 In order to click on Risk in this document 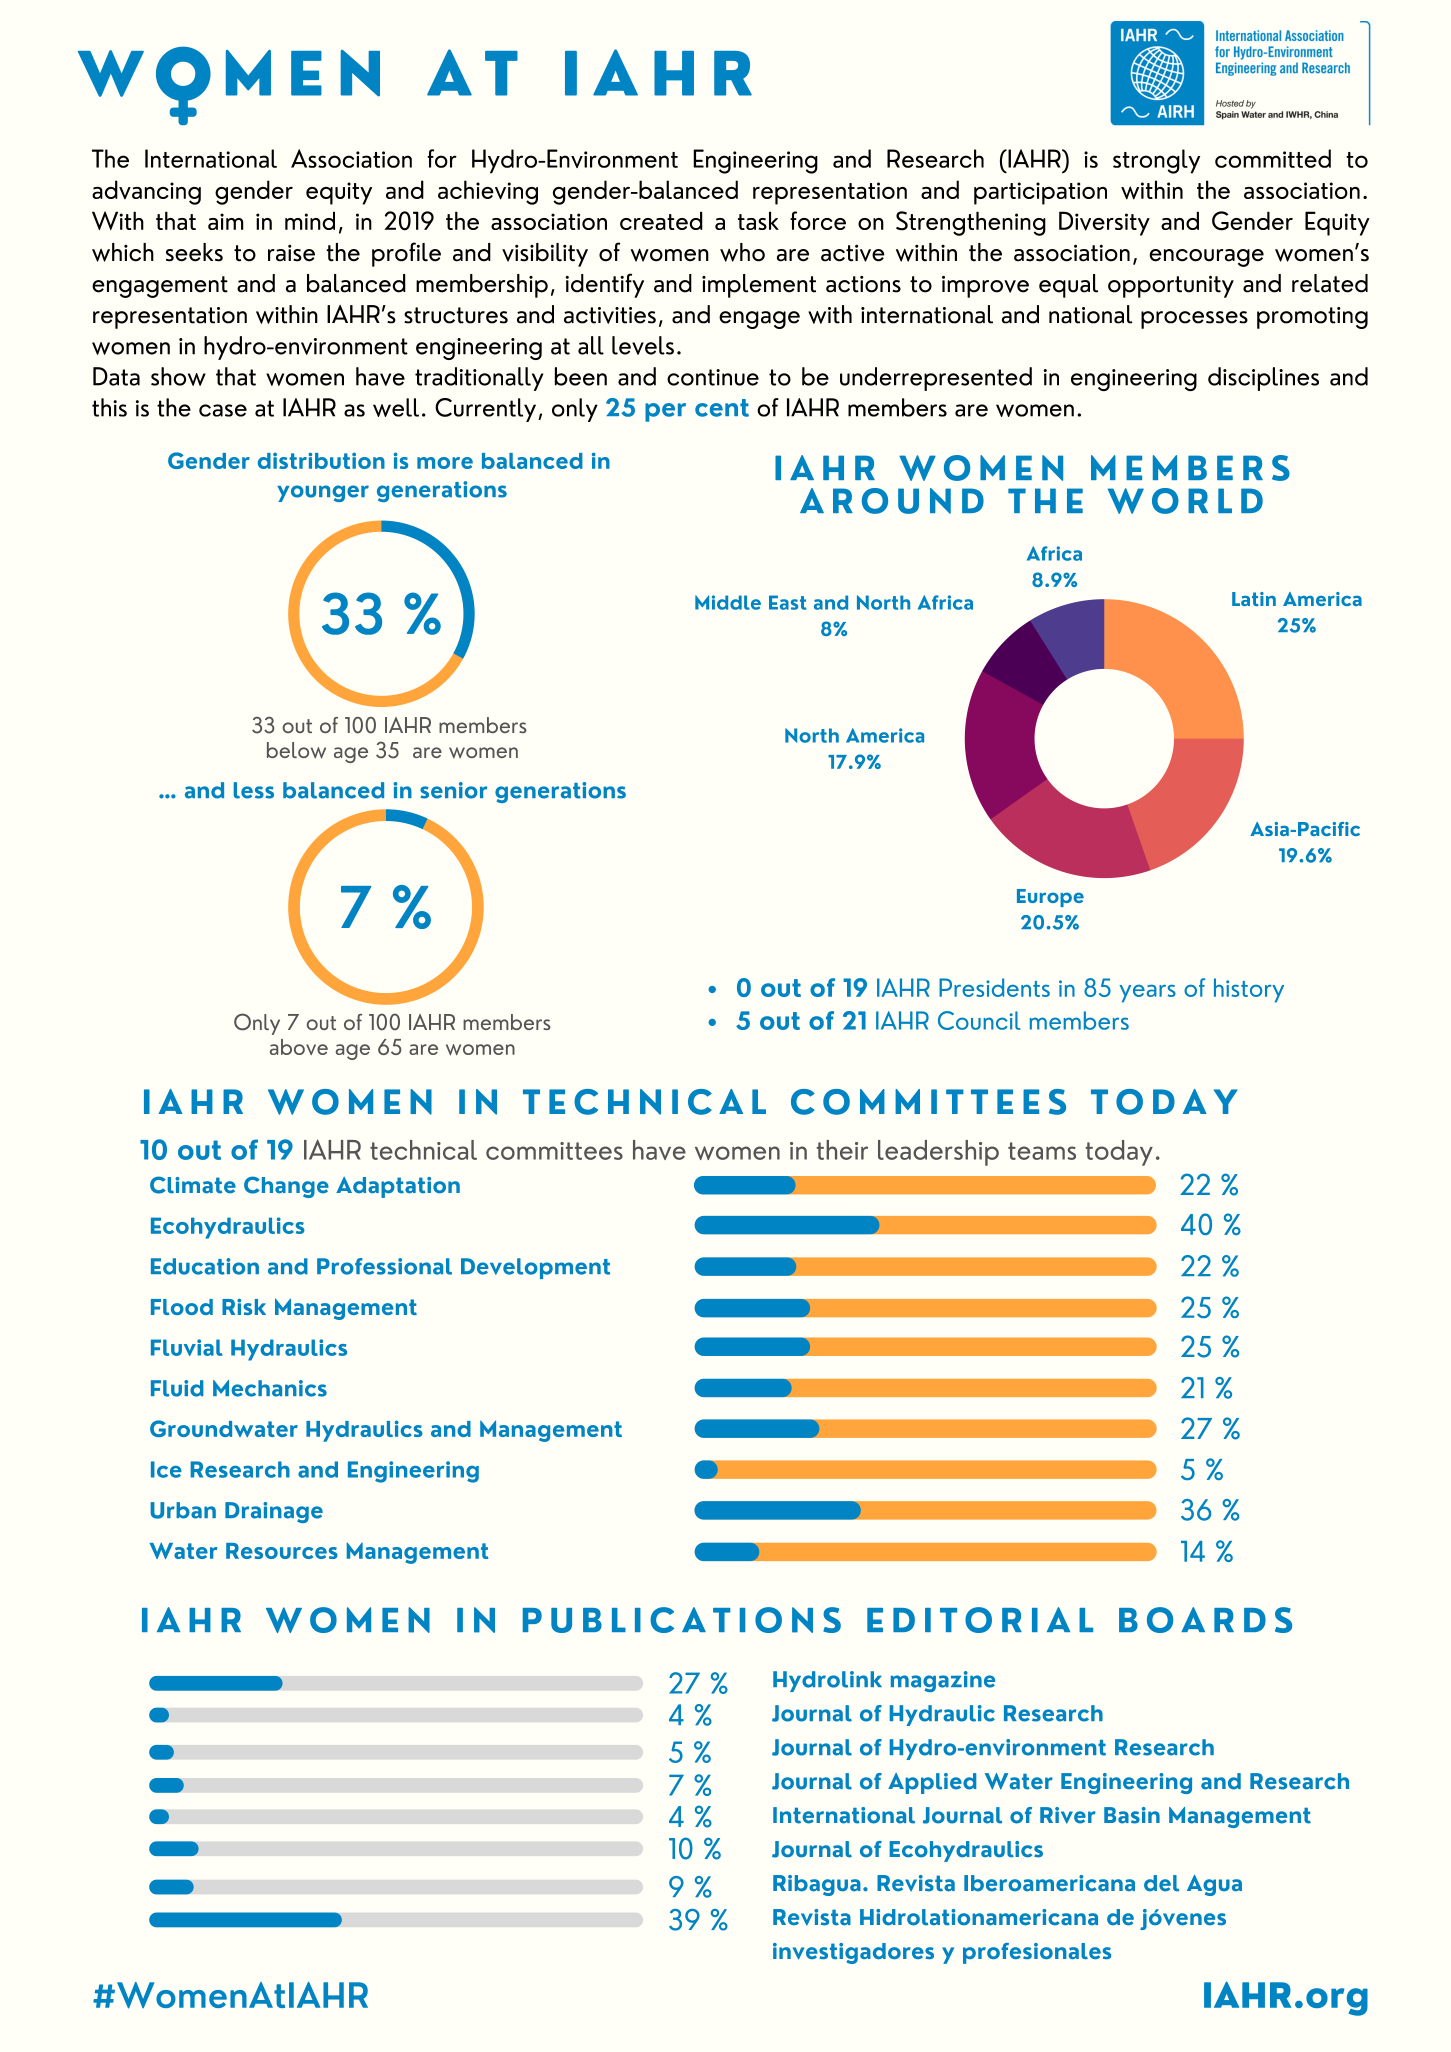, I will do `click(244, 1307)`.
